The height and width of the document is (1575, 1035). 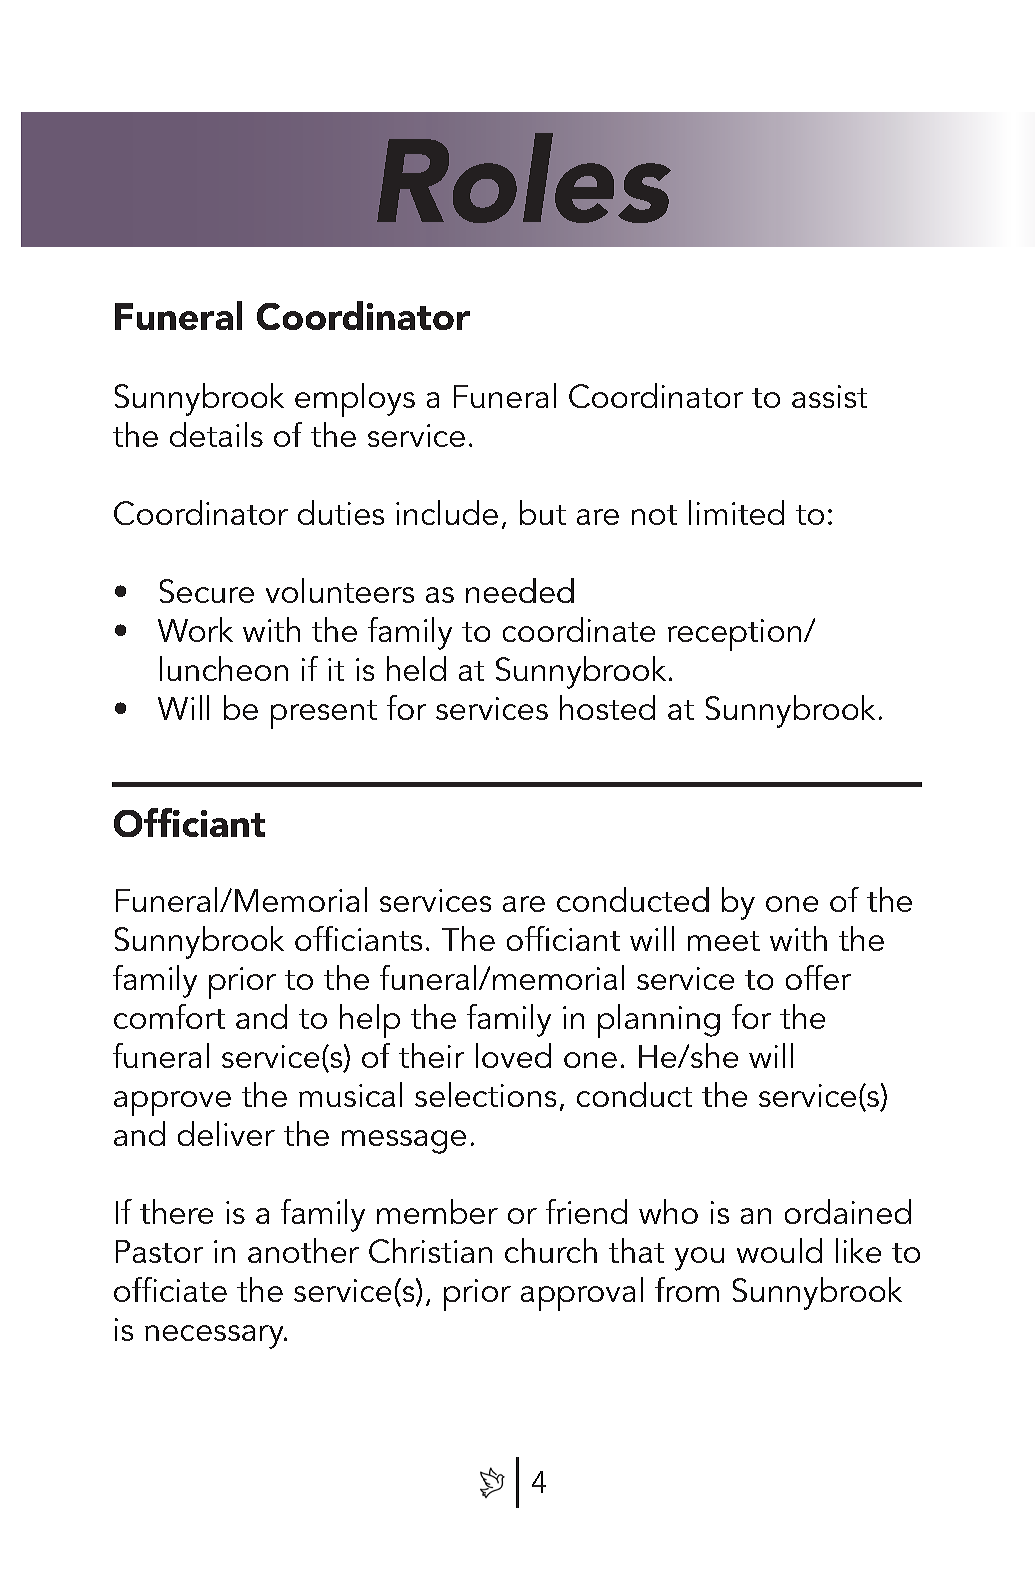 What do you see at coordinates (513, 1055) in the document?
I see `loved` at bounding box center [513, 1055].
